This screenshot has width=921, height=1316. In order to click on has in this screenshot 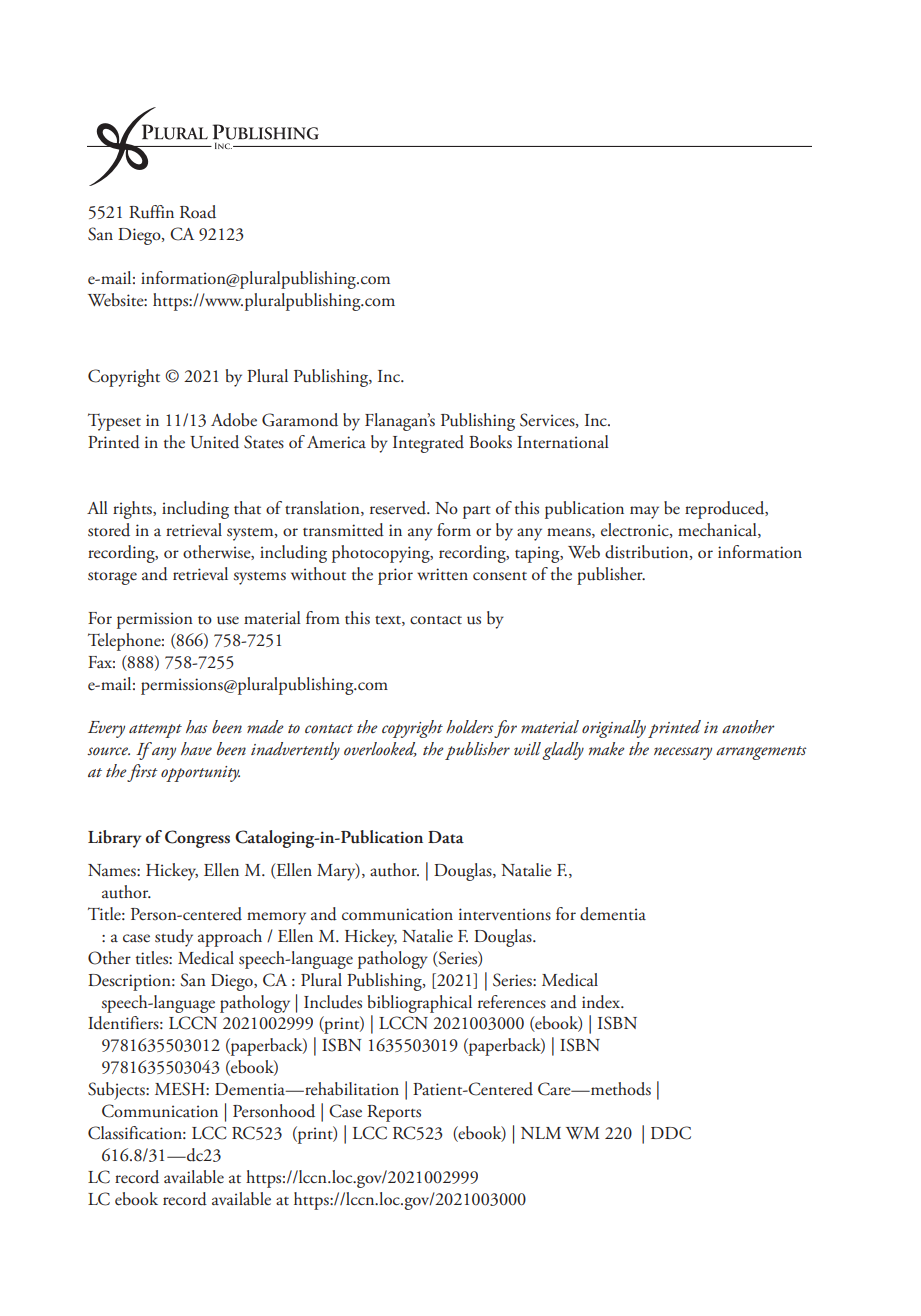, I will do `click(197, 726)`.
